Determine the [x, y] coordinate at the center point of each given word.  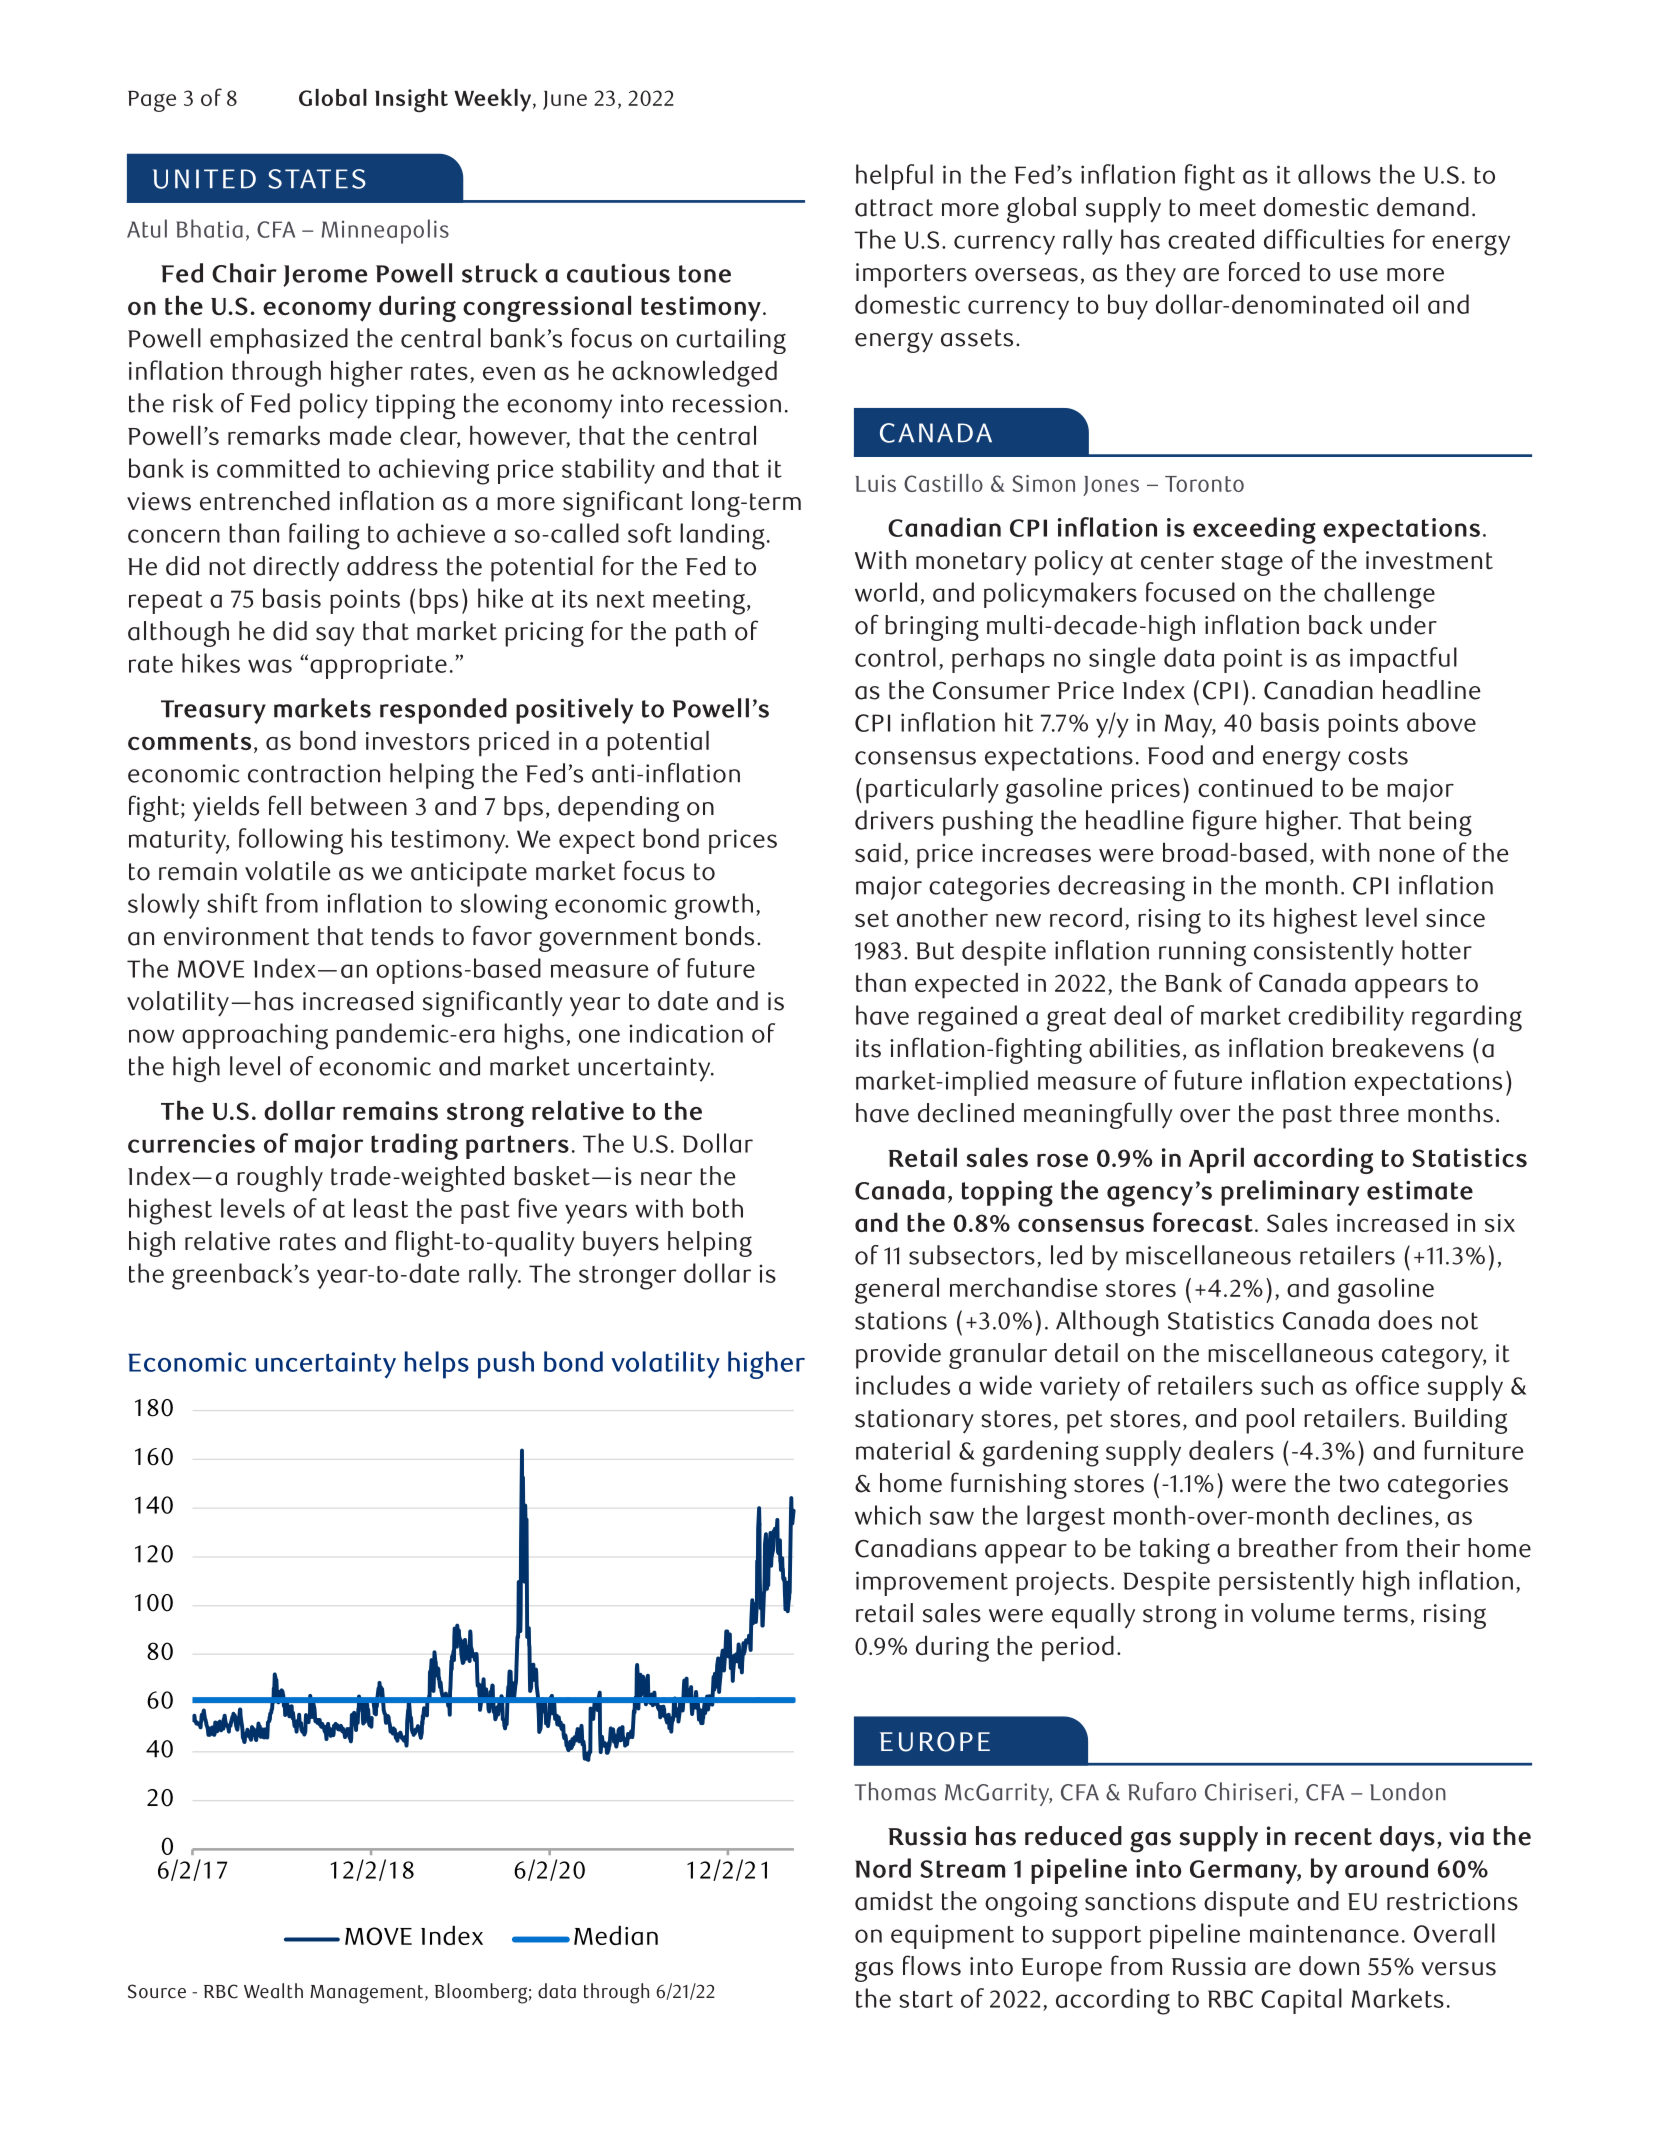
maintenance [1324, 1933]
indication [686, 1033]
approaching [255, 1036]
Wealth [273, 1991]
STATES [317, 179]
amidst [894, 1901]
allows [1334, 174]
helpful [894, 177]
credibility [1346, 1018]
